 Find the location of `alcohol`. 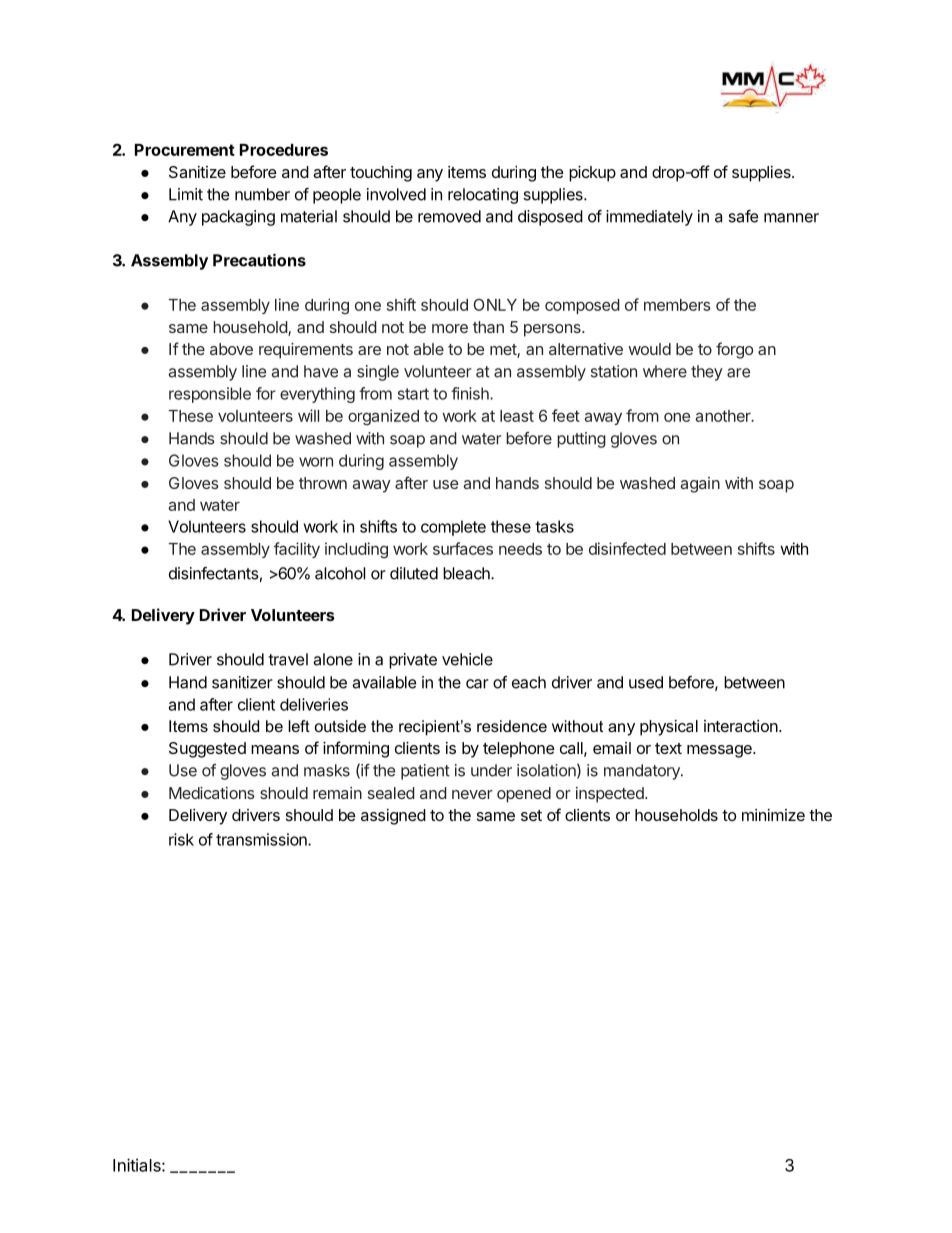

alcohol is located at coordinates (340, 573).
